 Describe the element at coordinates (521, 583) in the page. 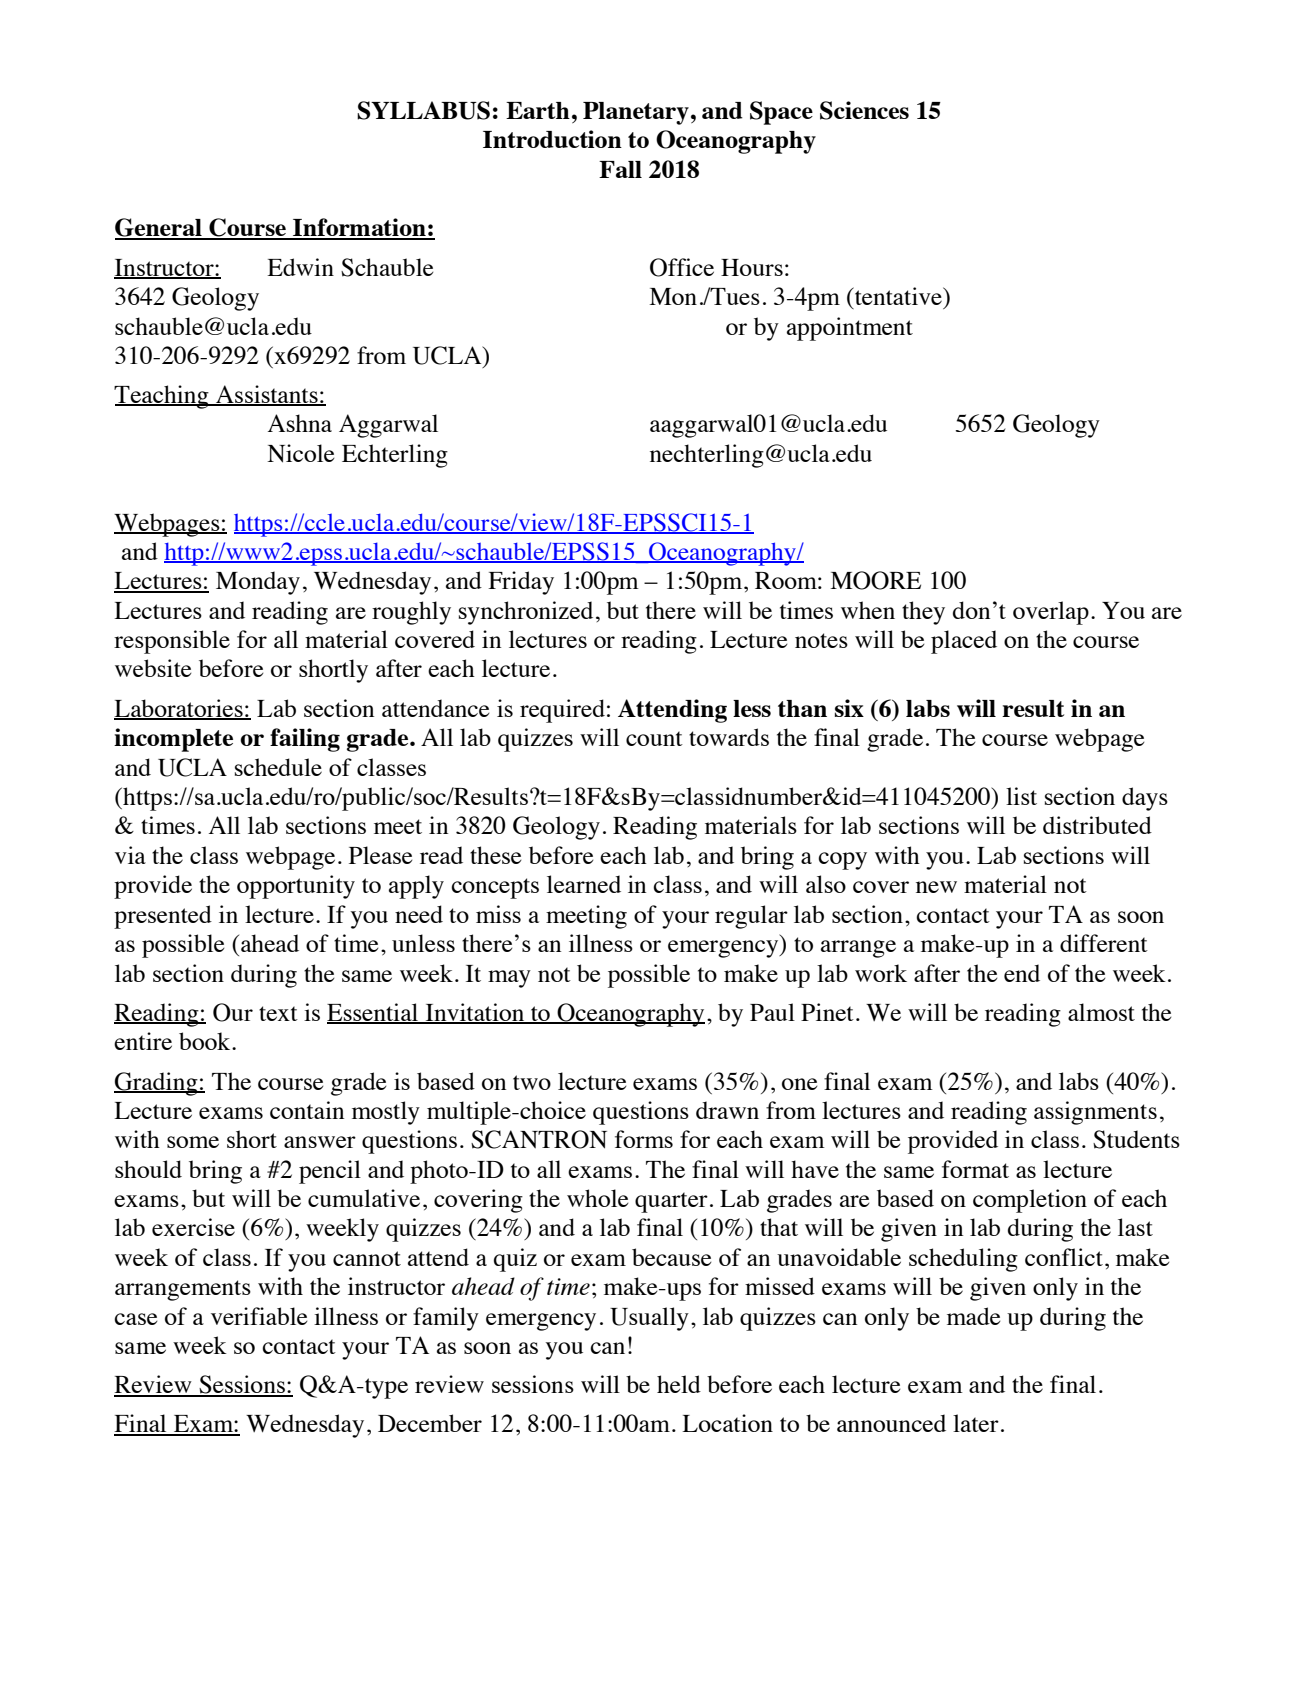

I see `Friday` at that location.
